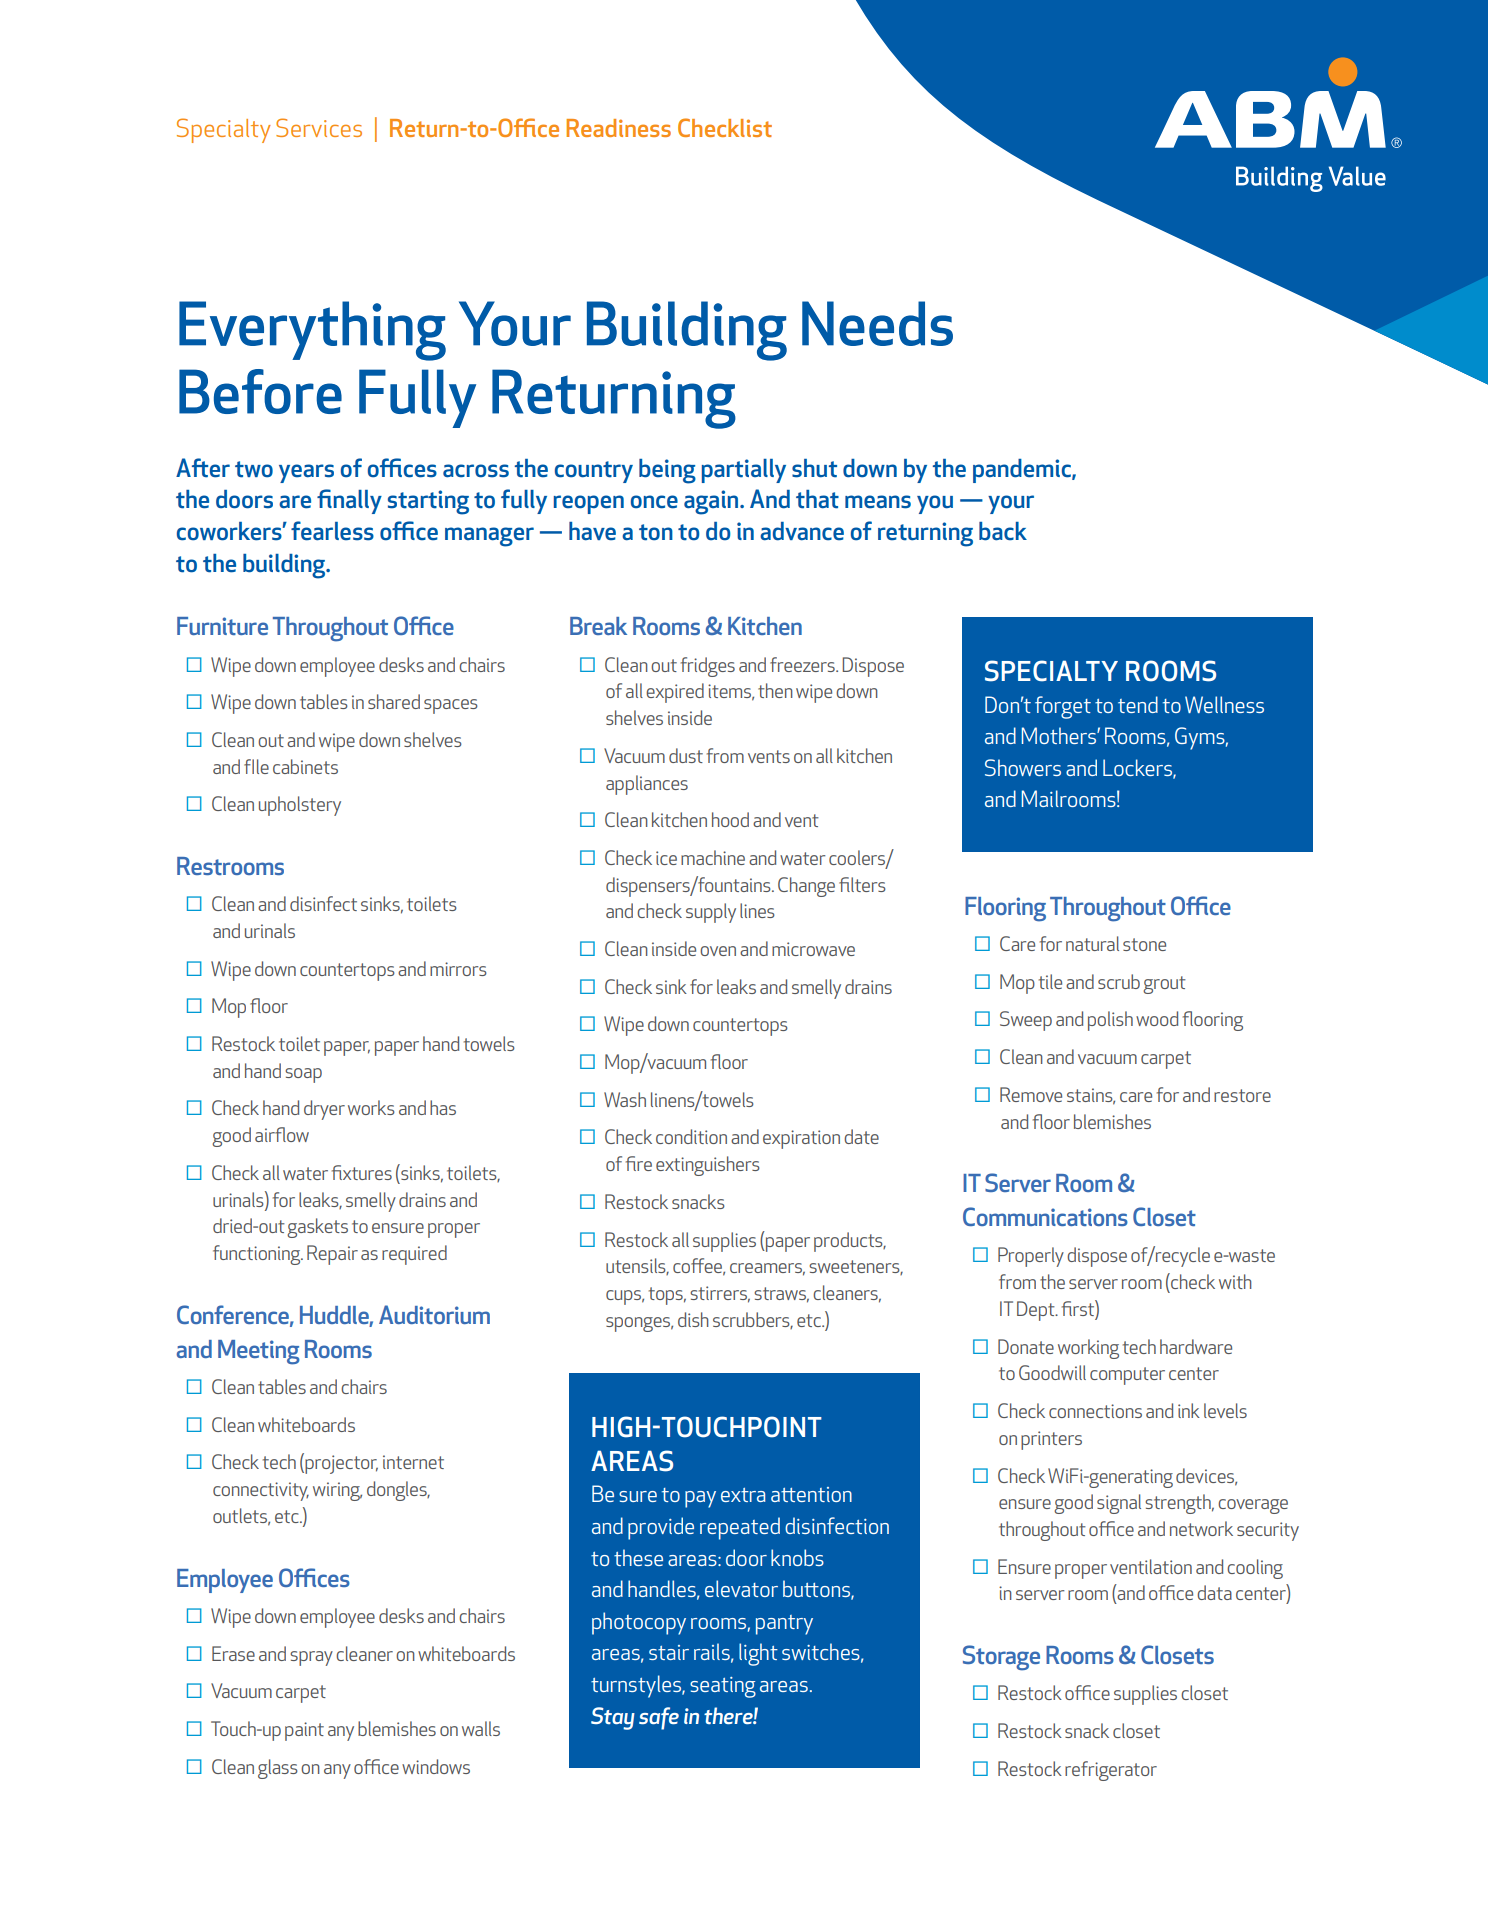 Image resolution: width=1488 pixels, height=1926 pixels. What do you see at coordinates (303, 1075) in the document?
I see `soap` at bounding box center [303, 1075].
